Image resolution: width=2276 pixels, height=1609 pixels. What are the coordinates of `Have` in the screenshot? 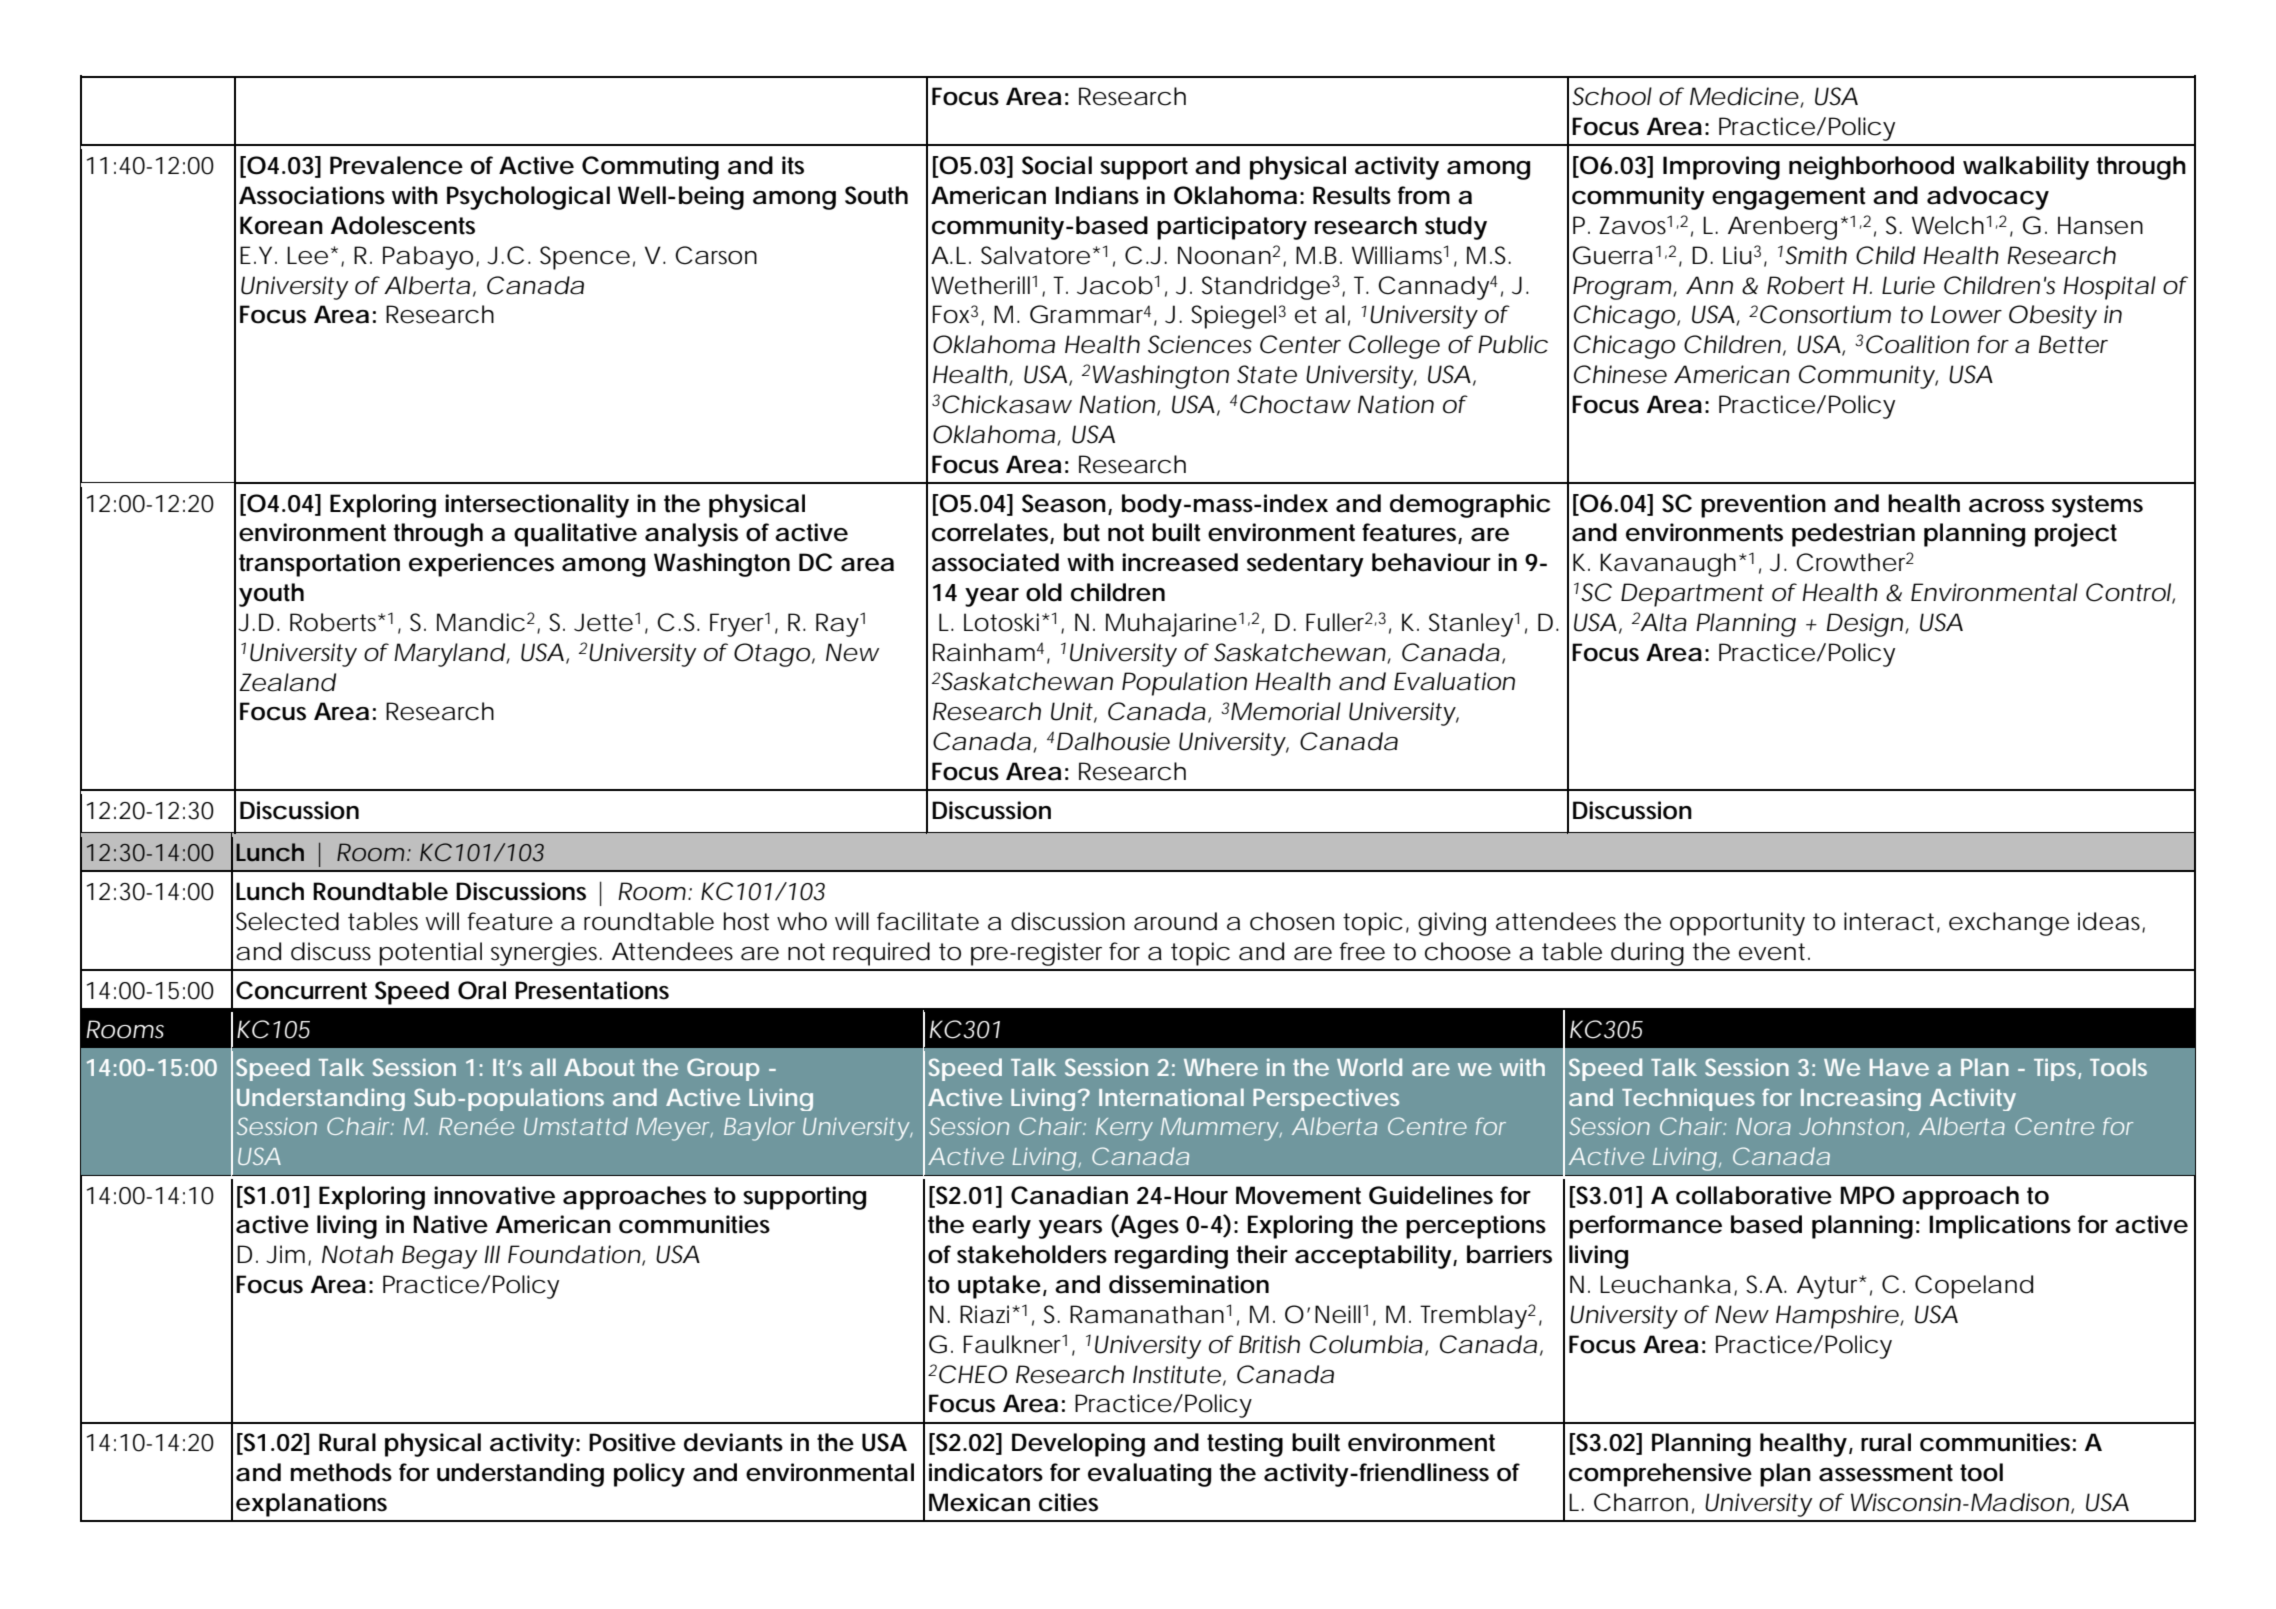 It's located at (1899, 1067).
